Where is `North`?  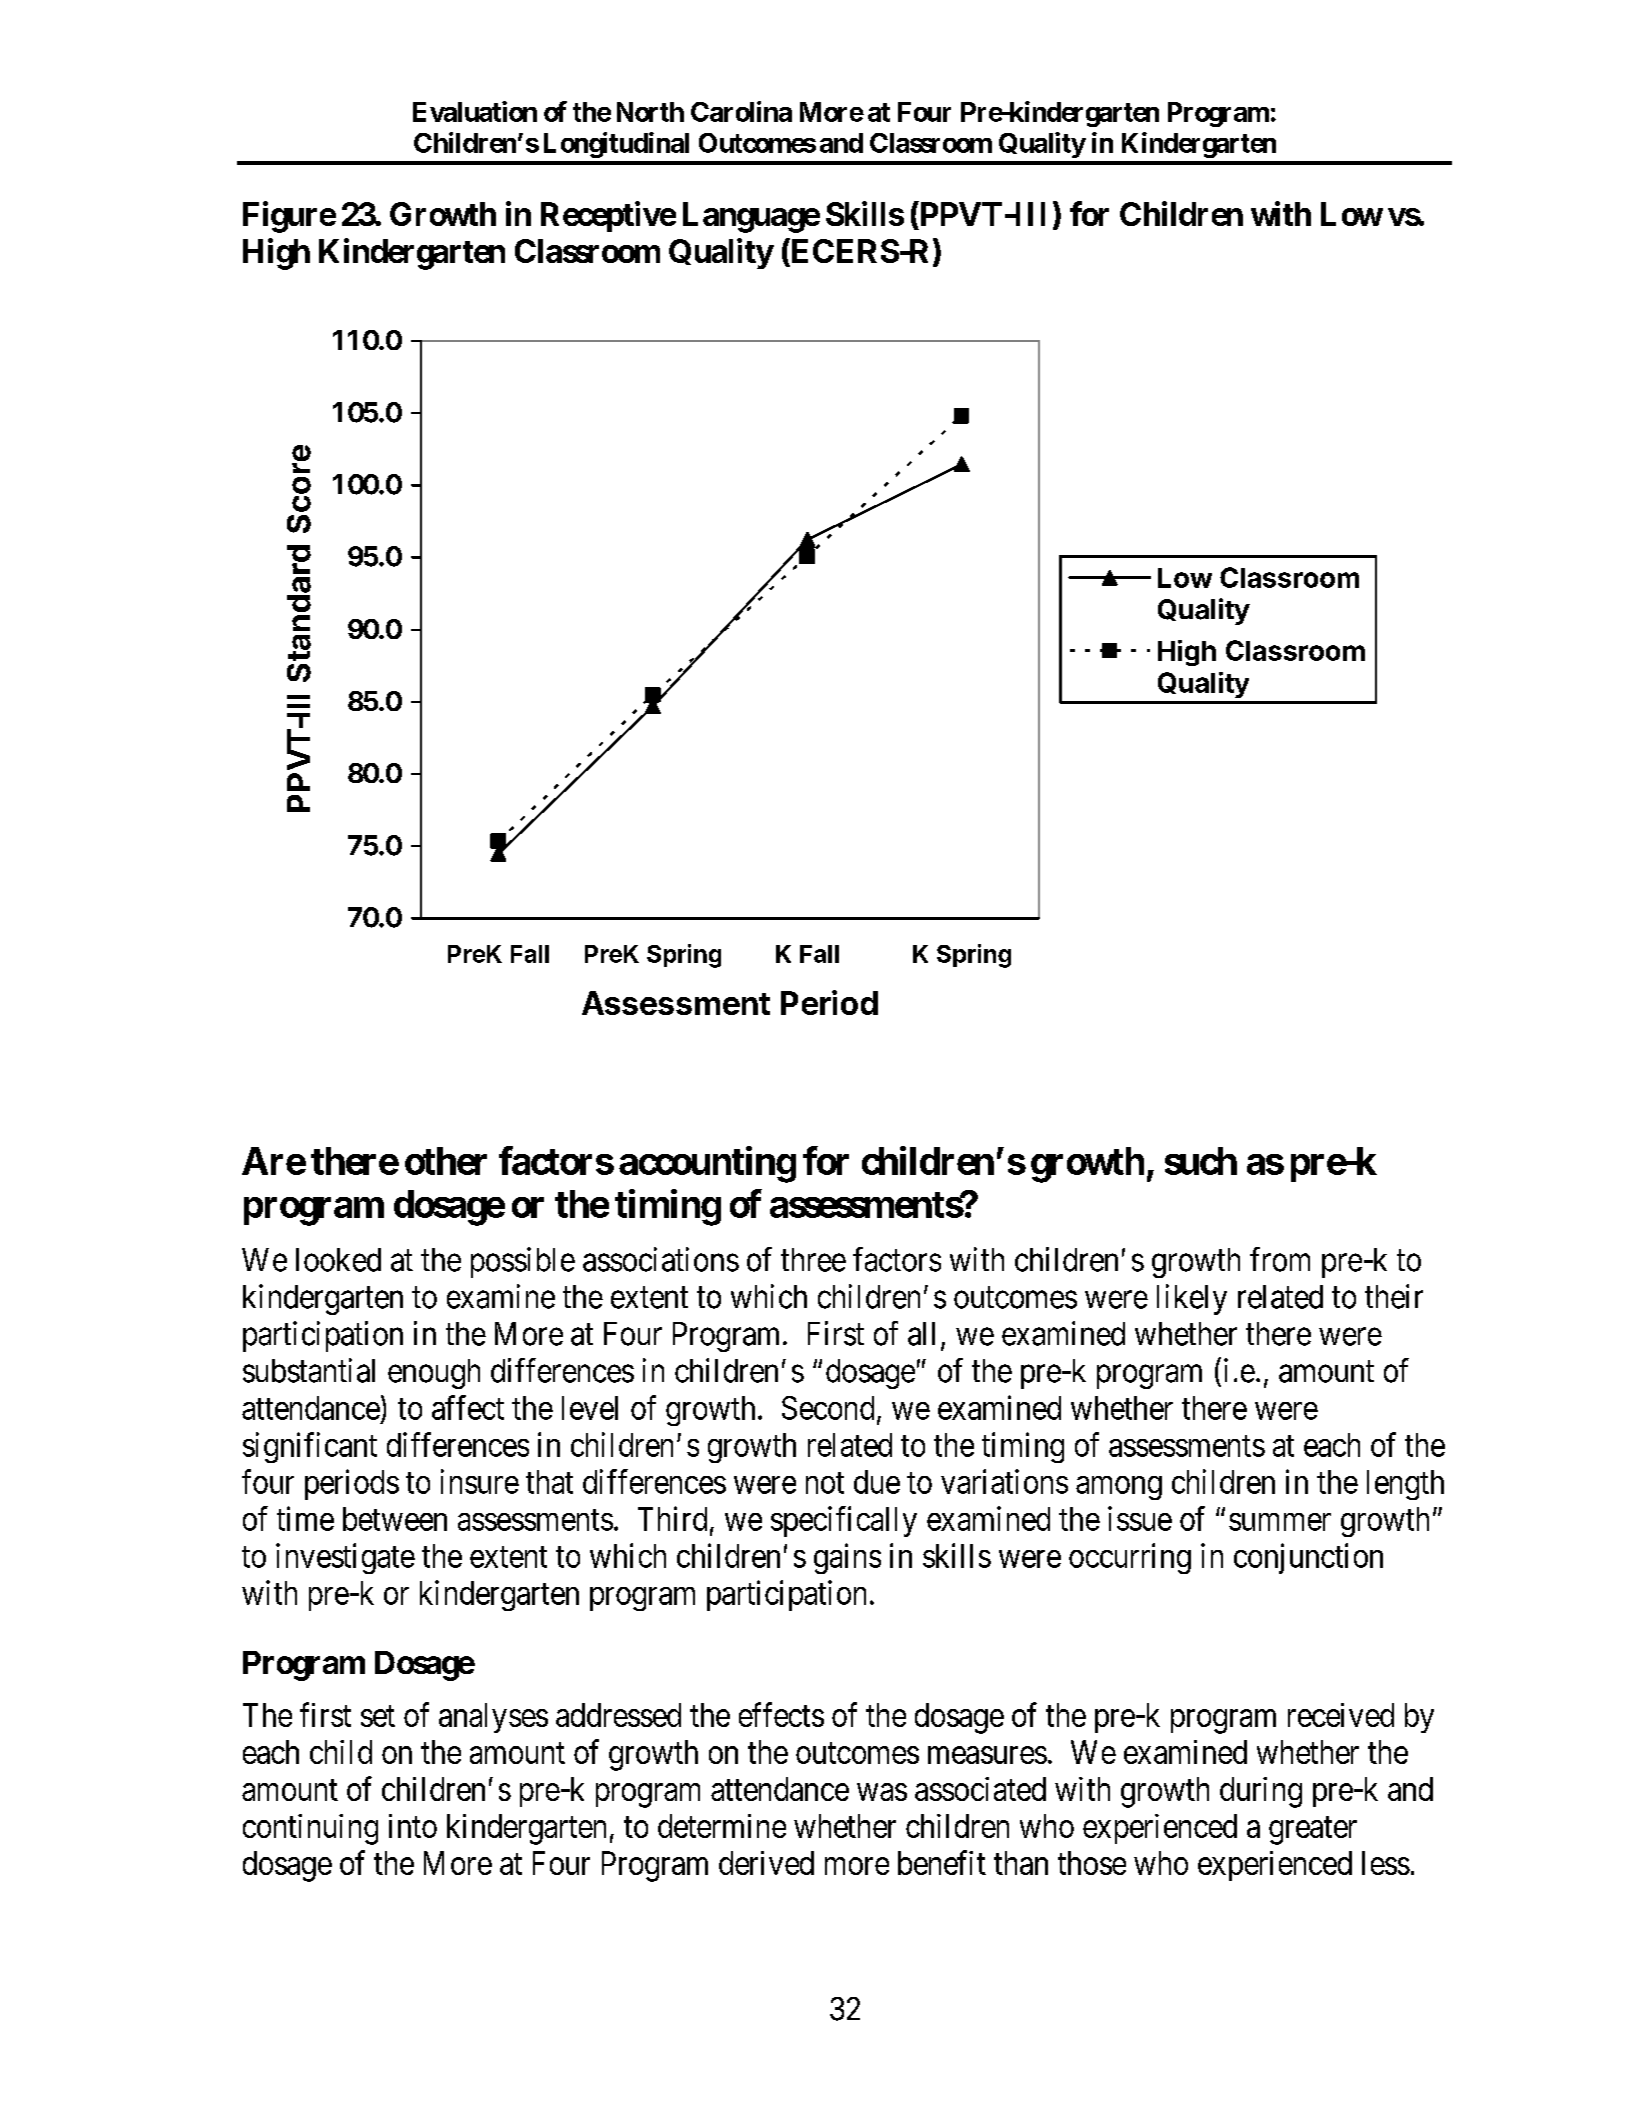 North is located at coordinates (650, 112).
